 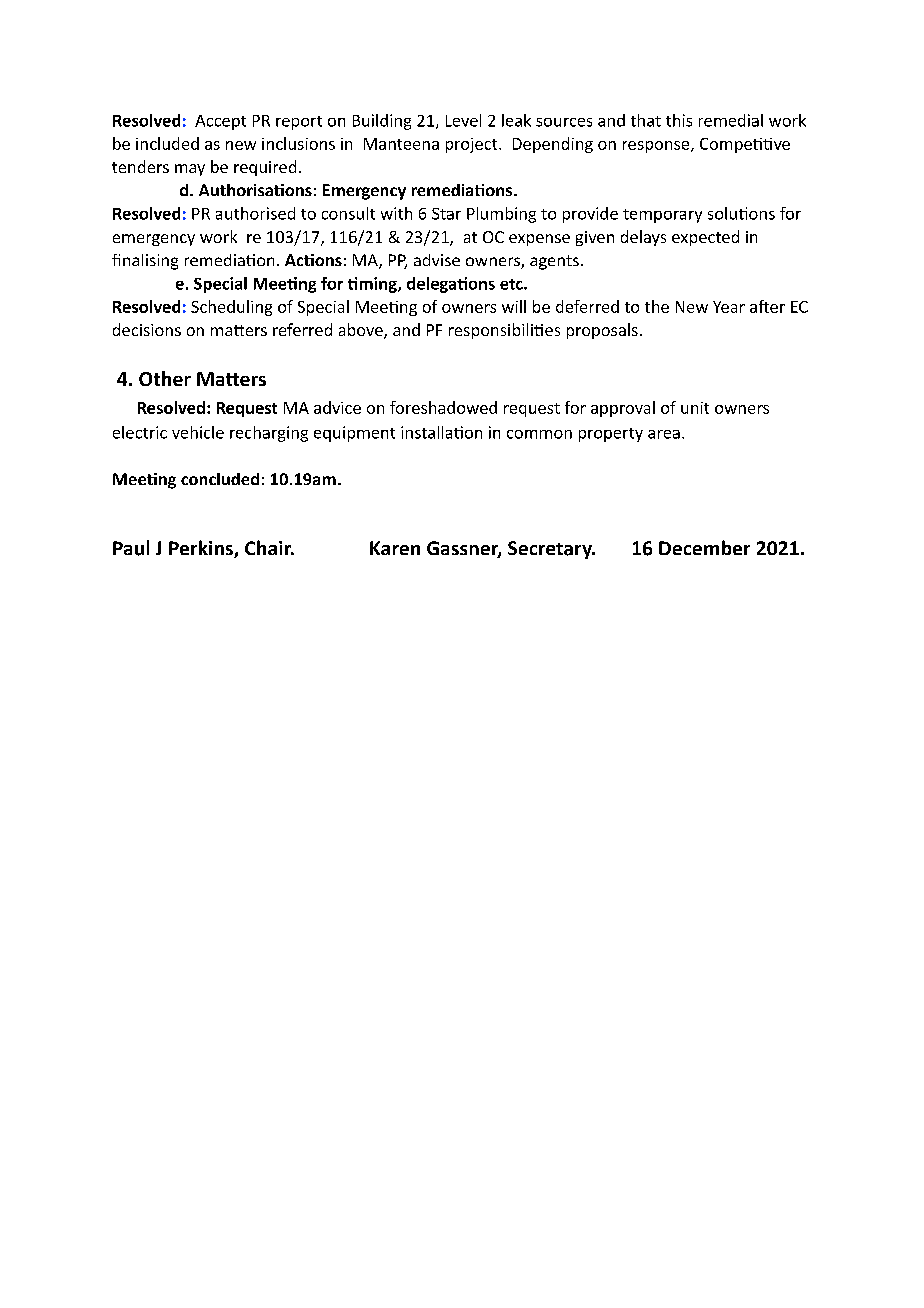 What do you see at coordinates (664, 434) in the document?
I see `area` at bounding box center [664, 434].
